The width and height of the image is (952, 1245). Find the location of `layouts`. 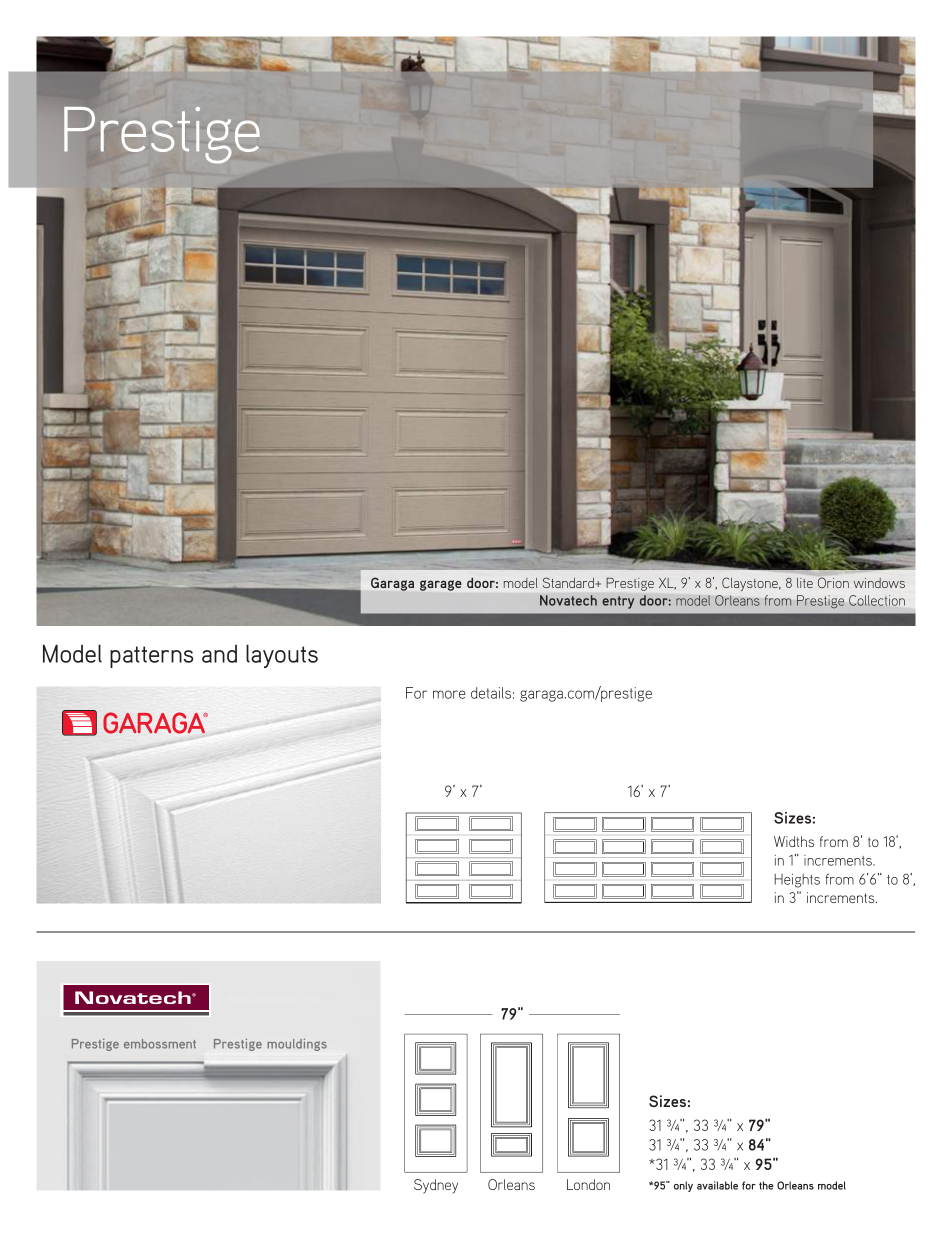

layouts is located at coordinates (282, 656).
